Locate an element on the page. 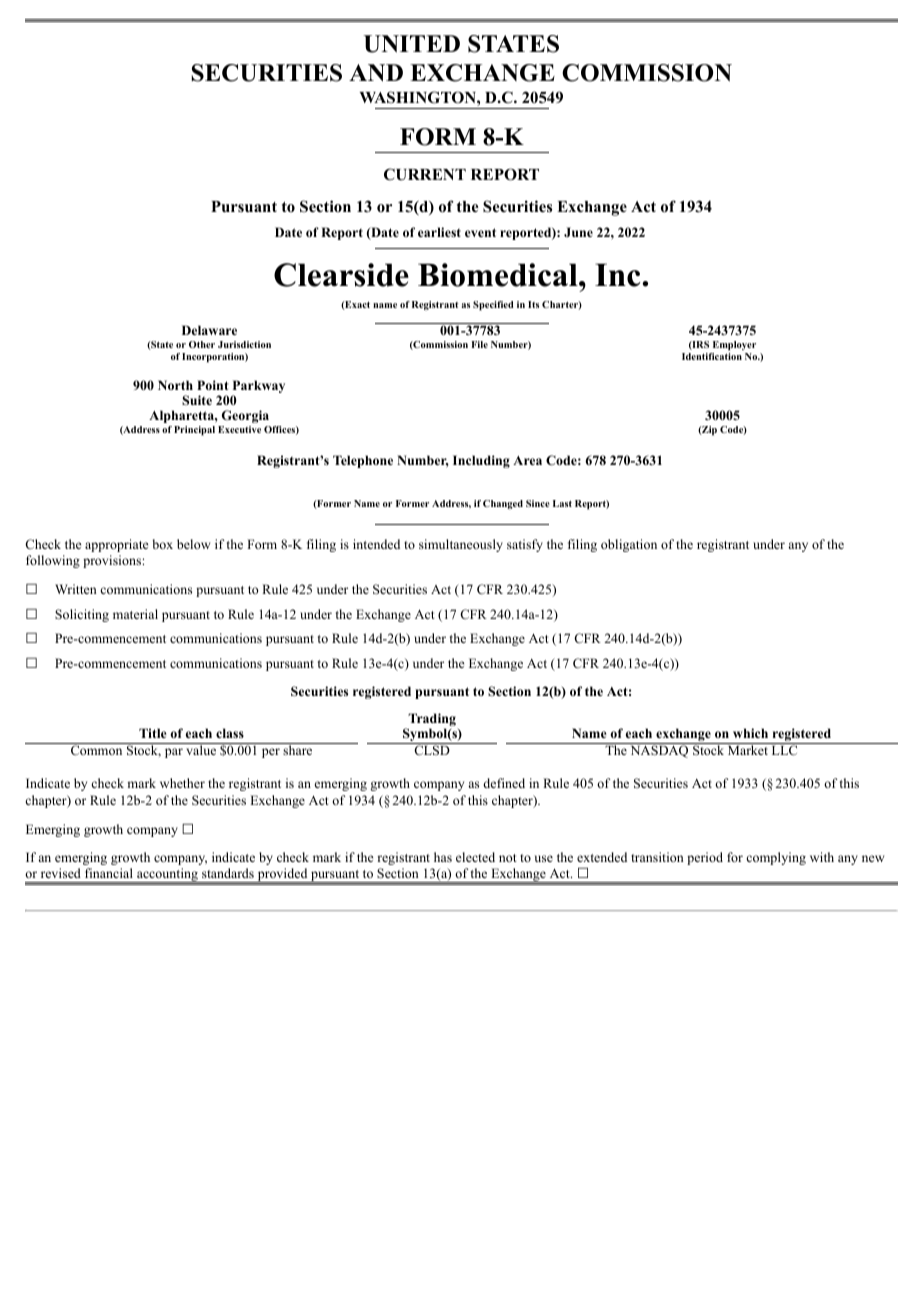 Image resolution: width=924 pixels, height=1308 pixels. Employer is located at coordinates (734, 346).
